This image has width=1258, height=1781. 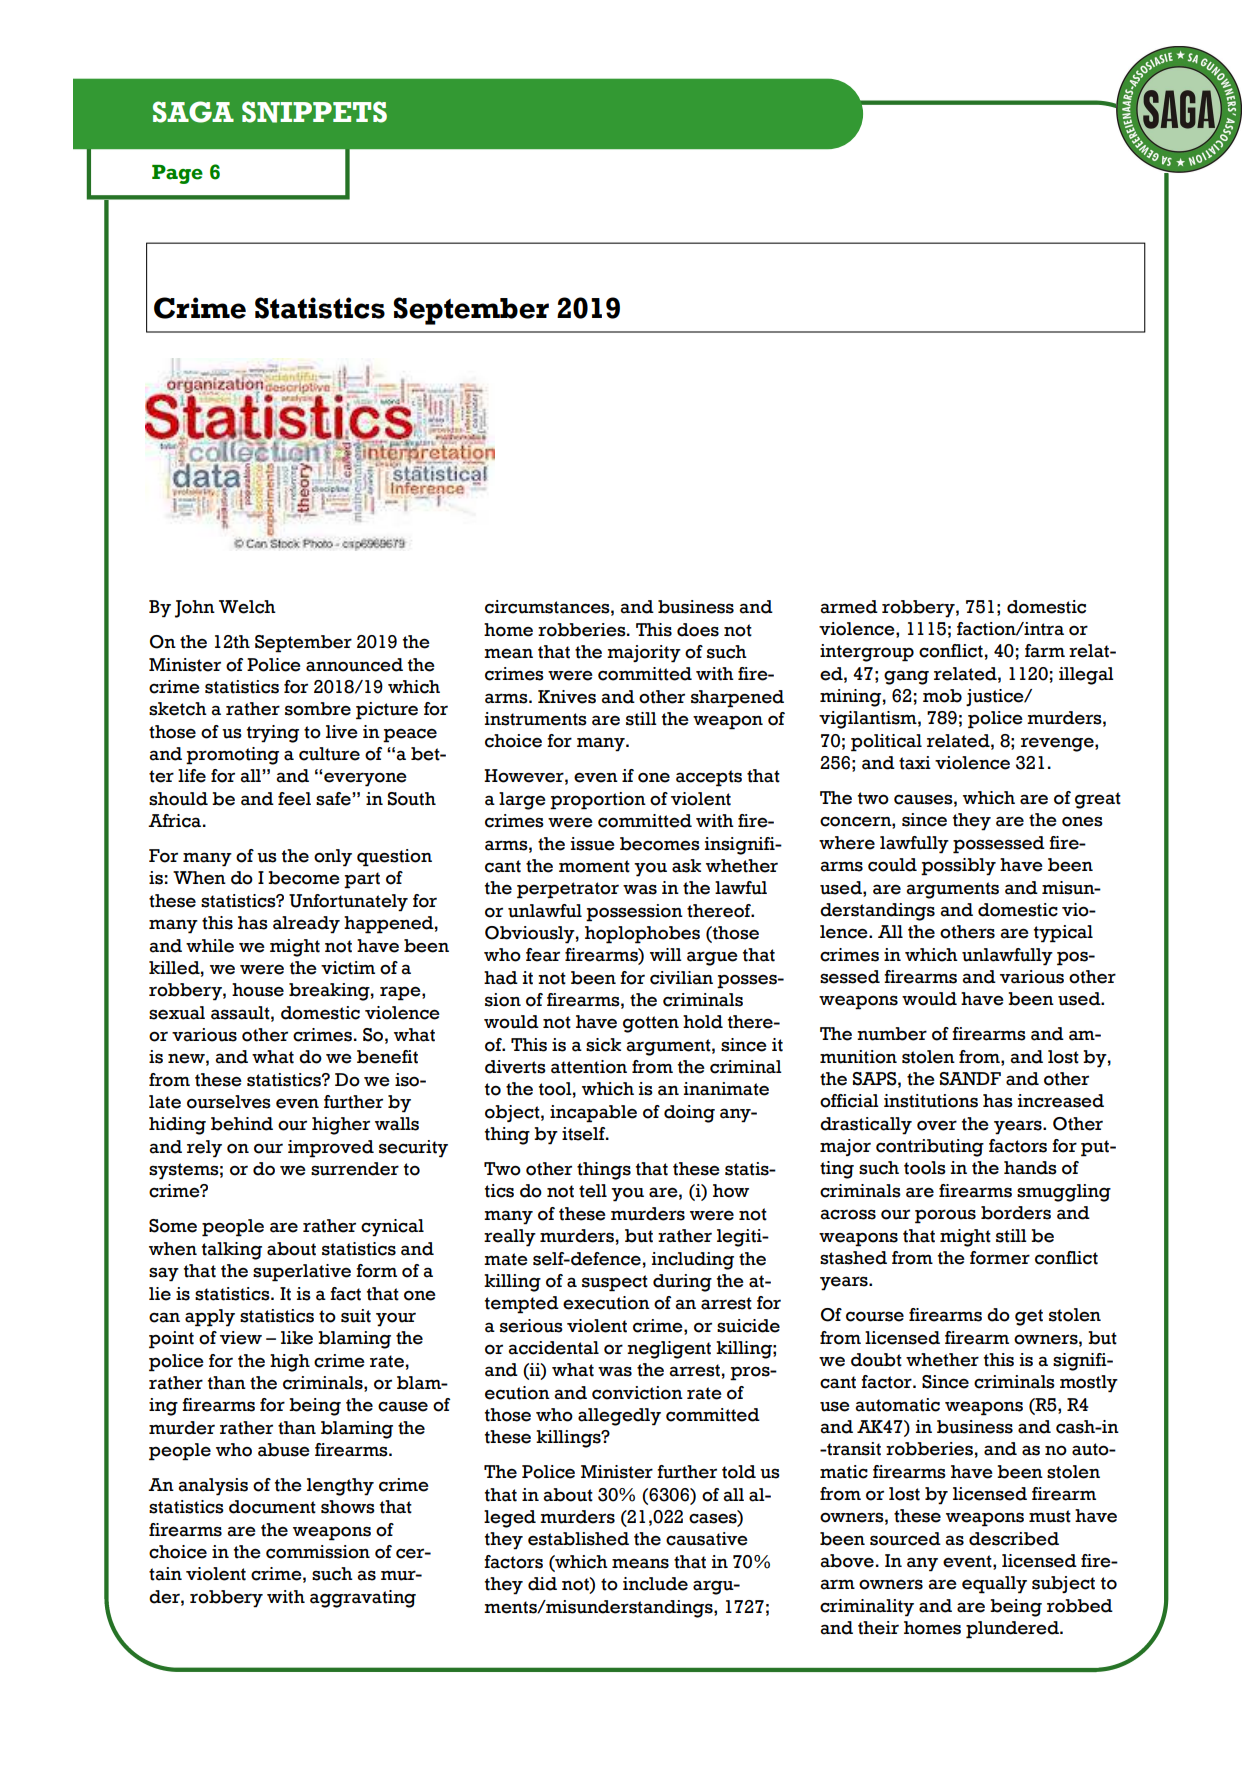 I want to click on Welch, so click(x=247, y=607).
